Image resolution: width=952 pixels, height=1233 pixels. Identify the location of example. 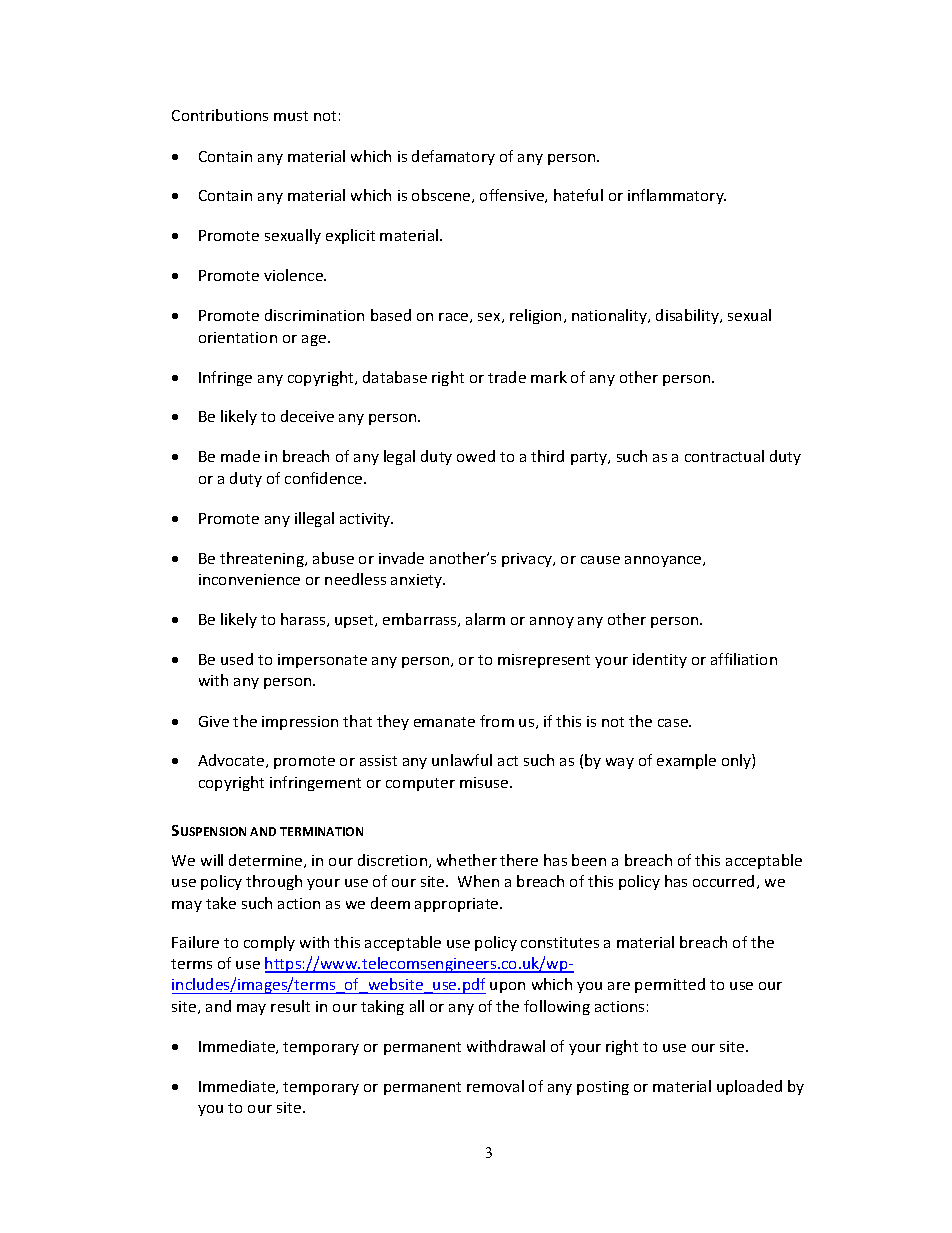
(686, 761).
